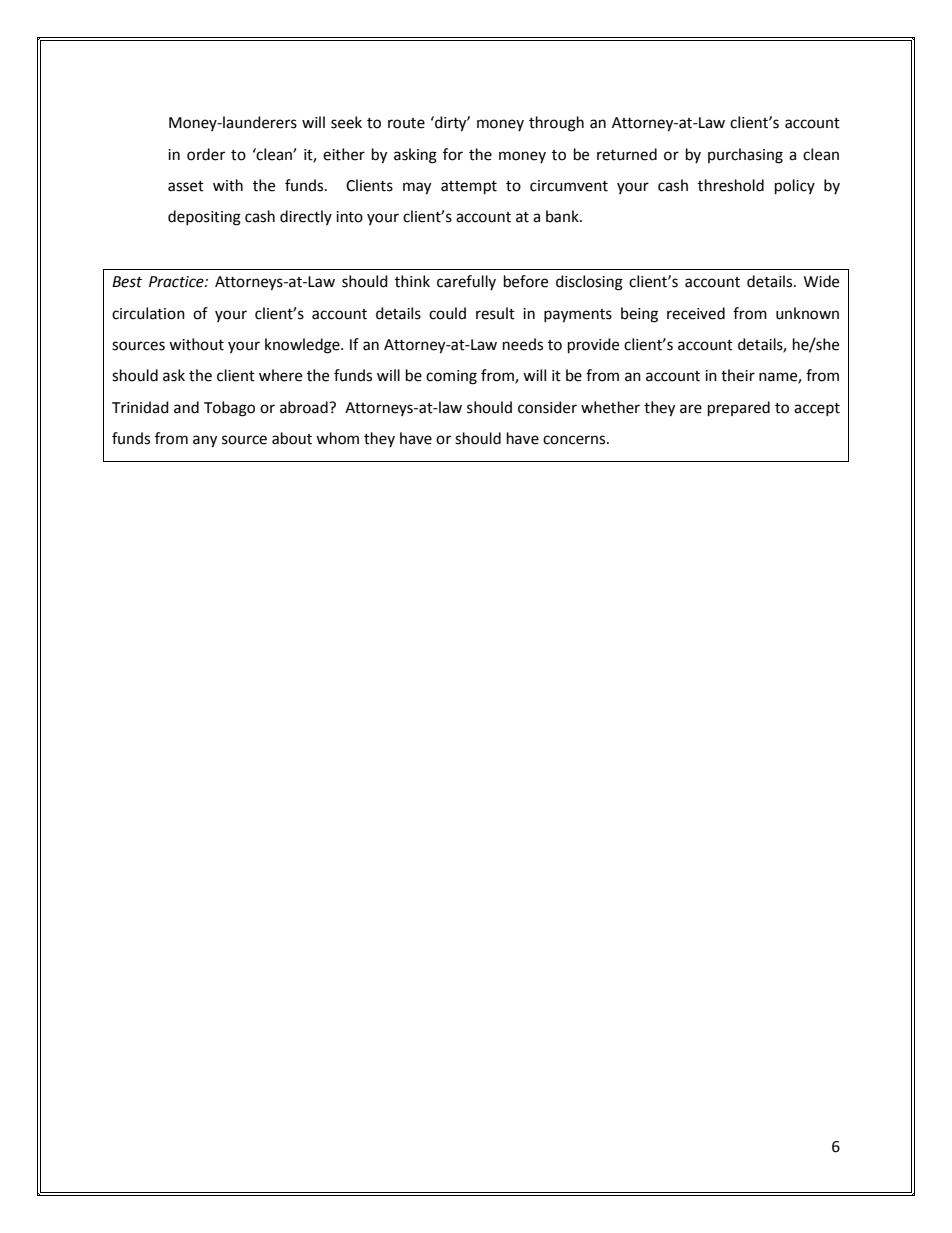 The height and width of the document is (1233, 952). What do you see at coordinates (731, 185) in the document?
I see `threshold` at bounding box center [731, 185].
